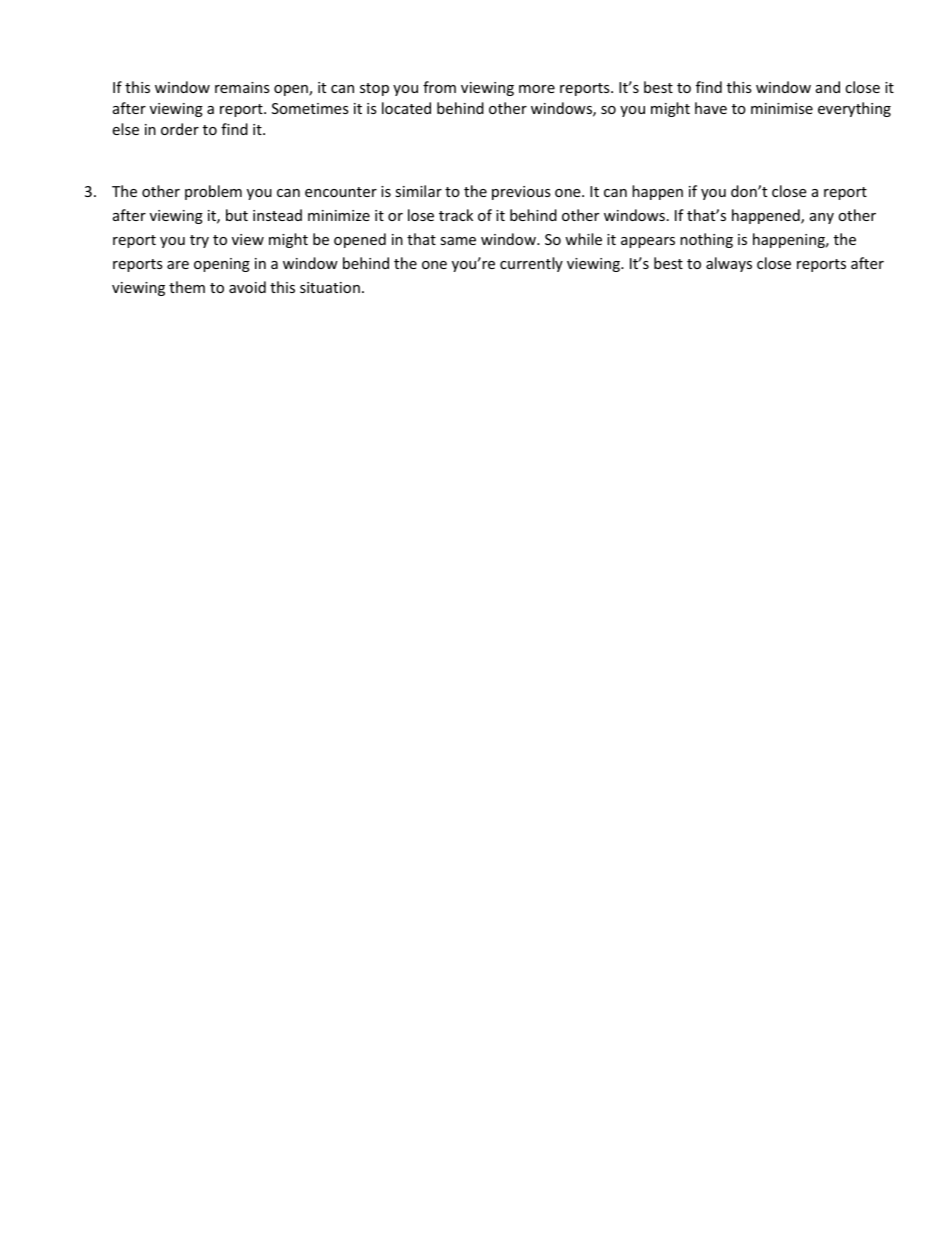 This screenshot has height=1233, width=952. I want to click on order, so click(180, 129).
